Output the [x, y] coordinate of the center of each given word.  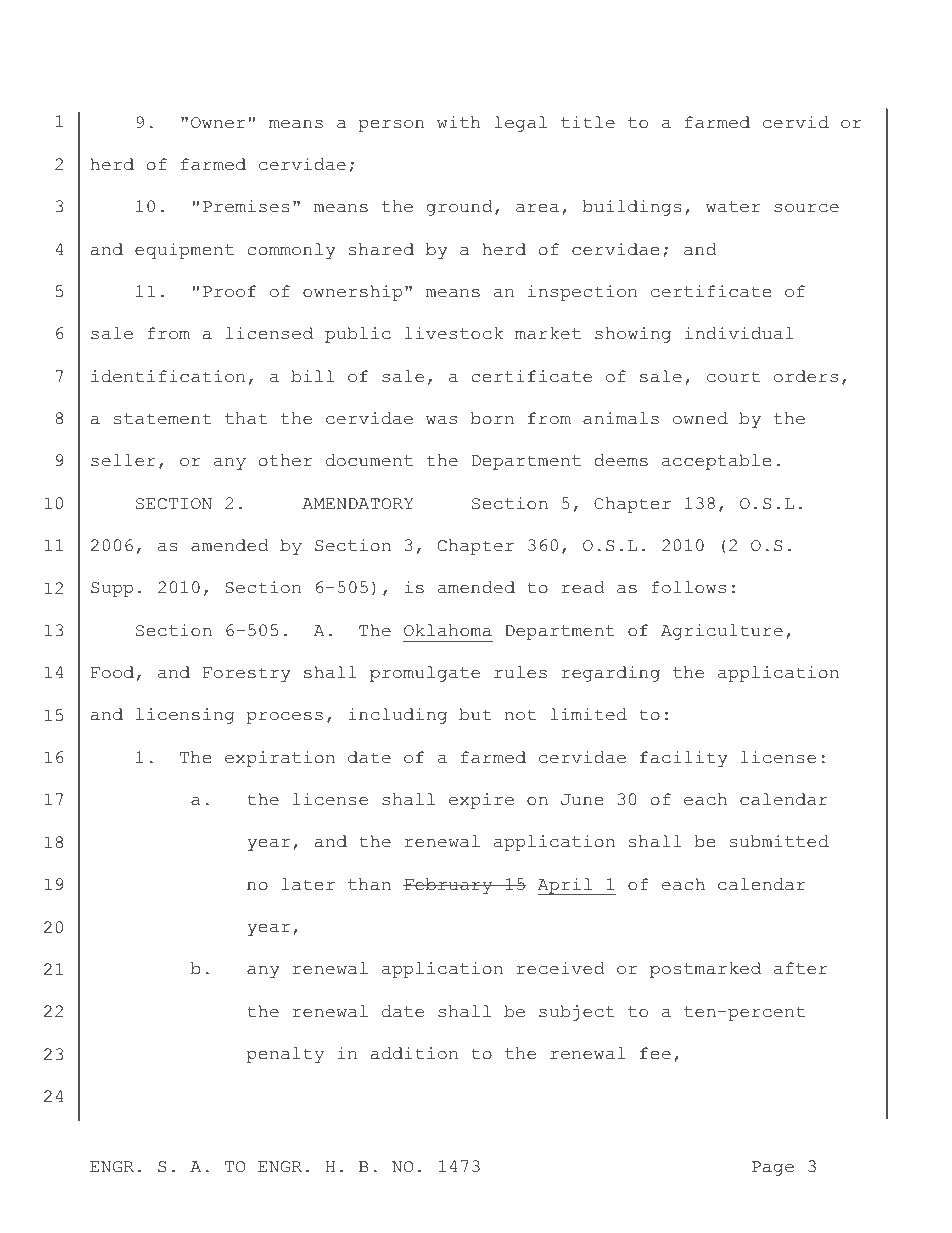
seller [123, 460]
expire [481, 801]
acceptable [716, 462]
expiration [280, 759]
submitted [779, 841]
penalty [285, 1055]
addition [414, 1053]
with [459, 122]
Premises [246, 206]
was [441, 420]
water [733, 207]
